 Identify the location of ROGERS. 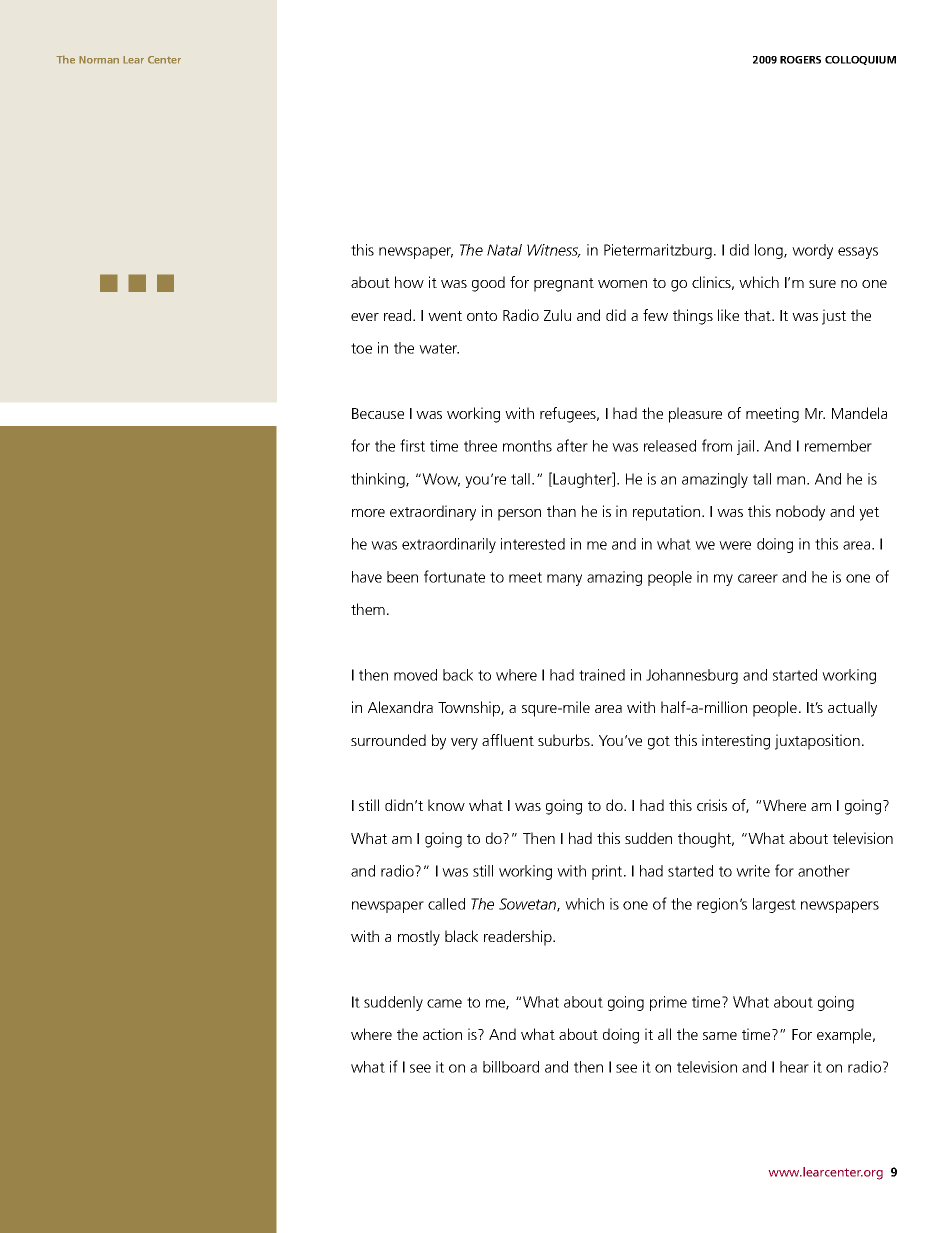
(800, 60).
